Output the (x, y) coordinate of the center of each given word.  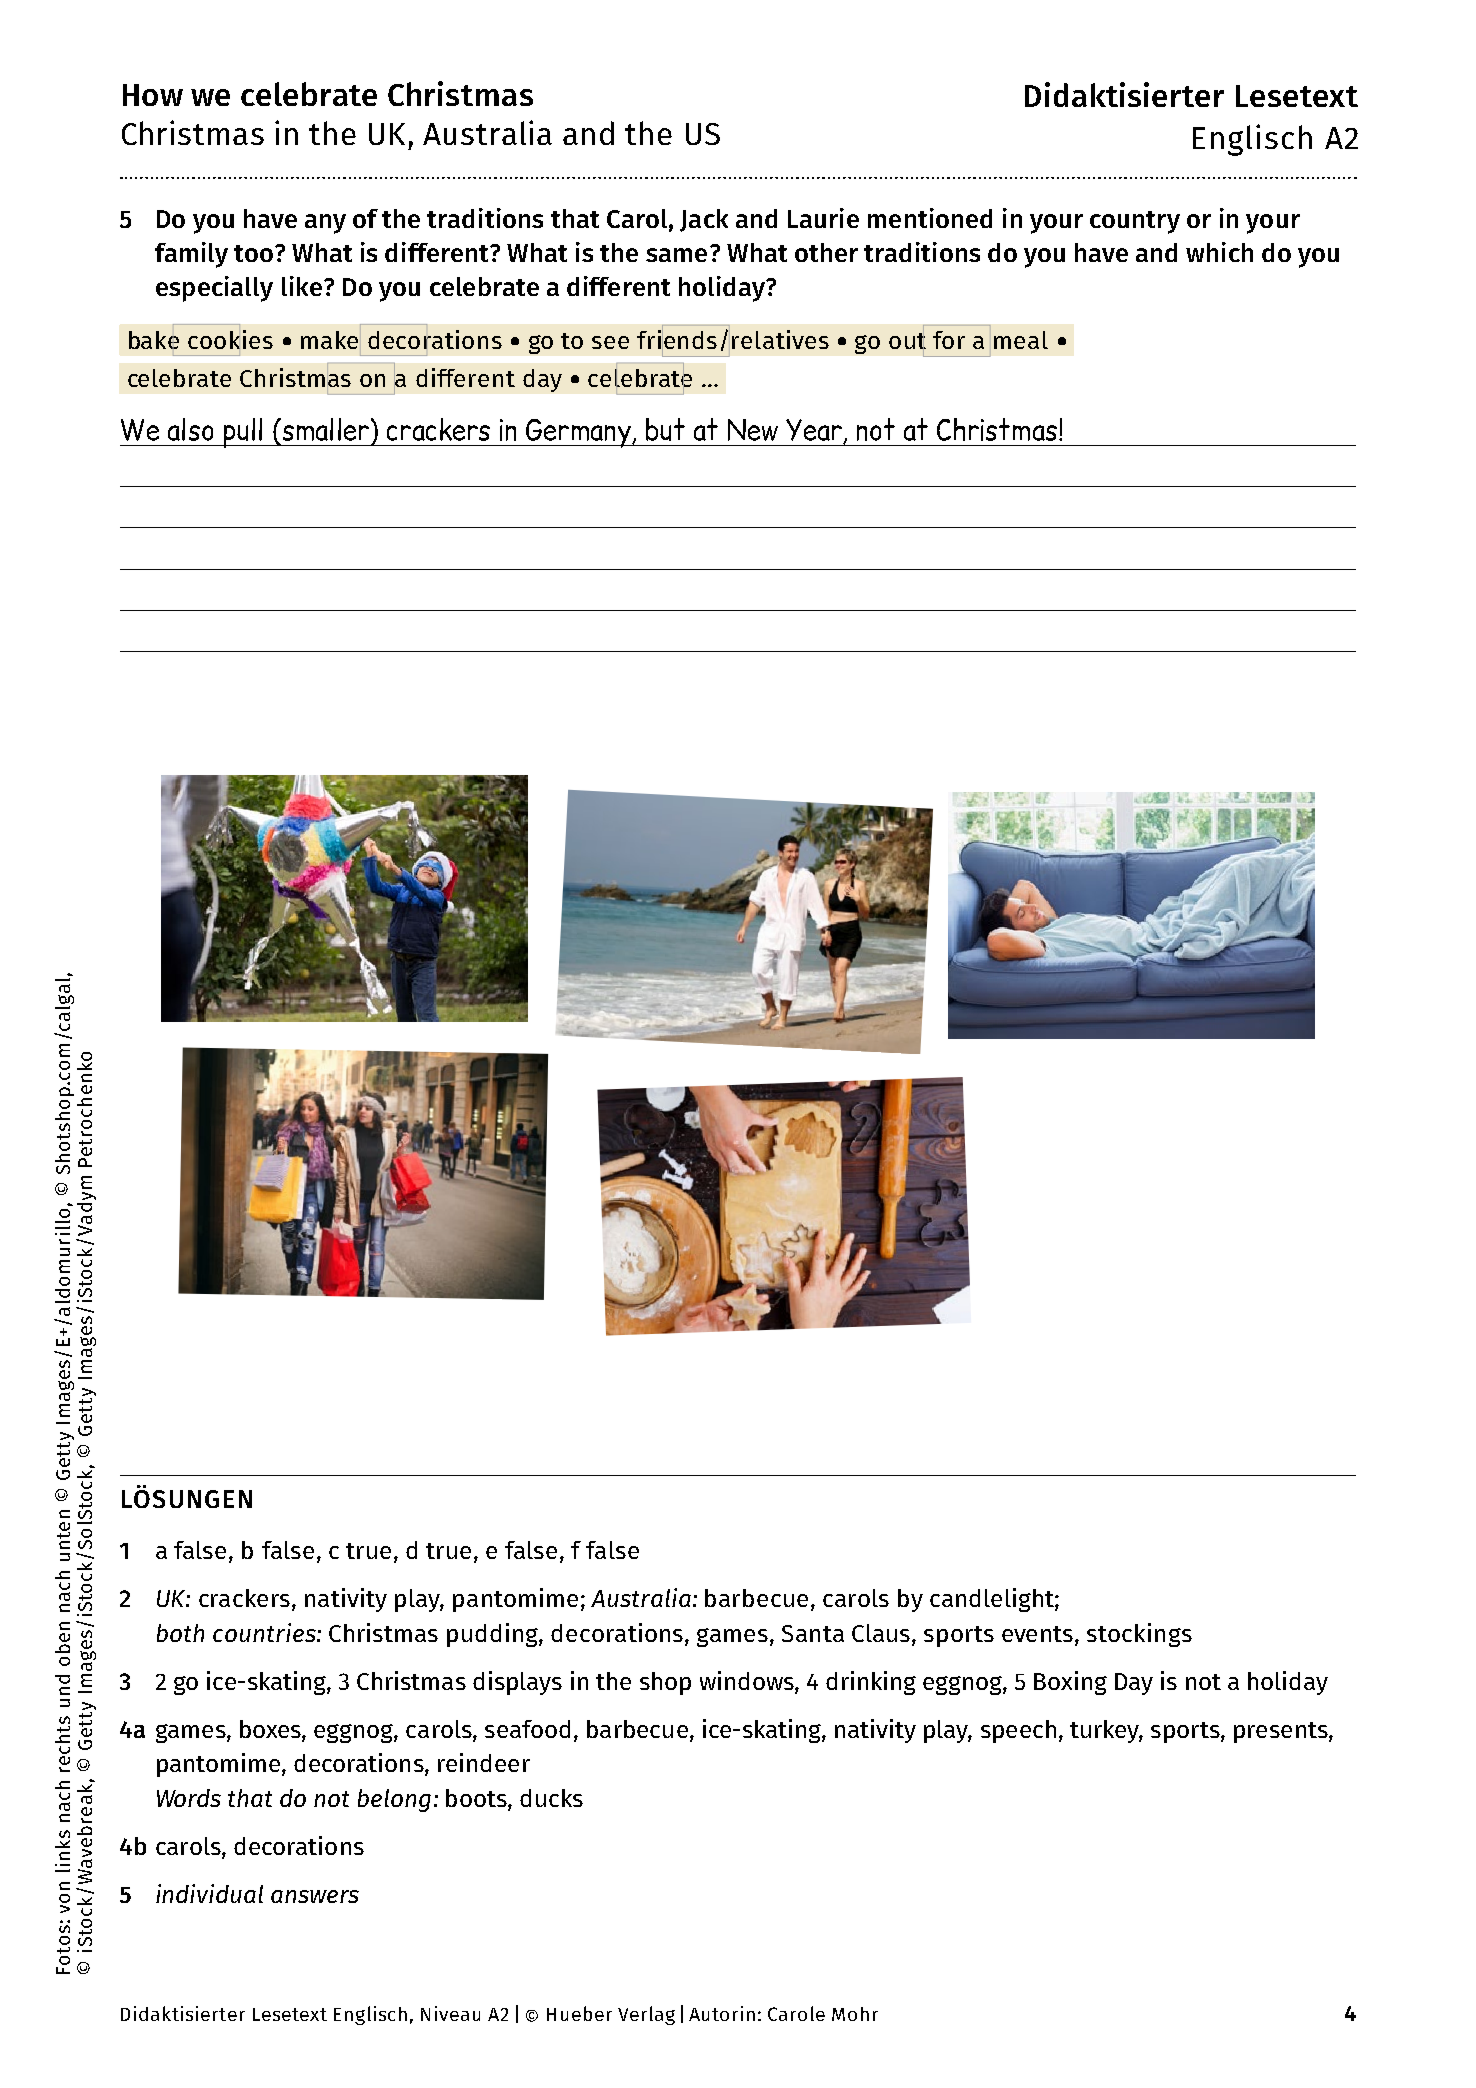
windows (748, 1682)
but (665, 429)
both (180, 1633)
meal (1021, 340)
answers (315, 1896)
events (1039, 1634)
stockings (1139, 1635)
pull (243, 433)
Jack (704, 220)
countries (265, 1632)
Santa (813, 1633)
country (1135, 222)
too (253, 253)
